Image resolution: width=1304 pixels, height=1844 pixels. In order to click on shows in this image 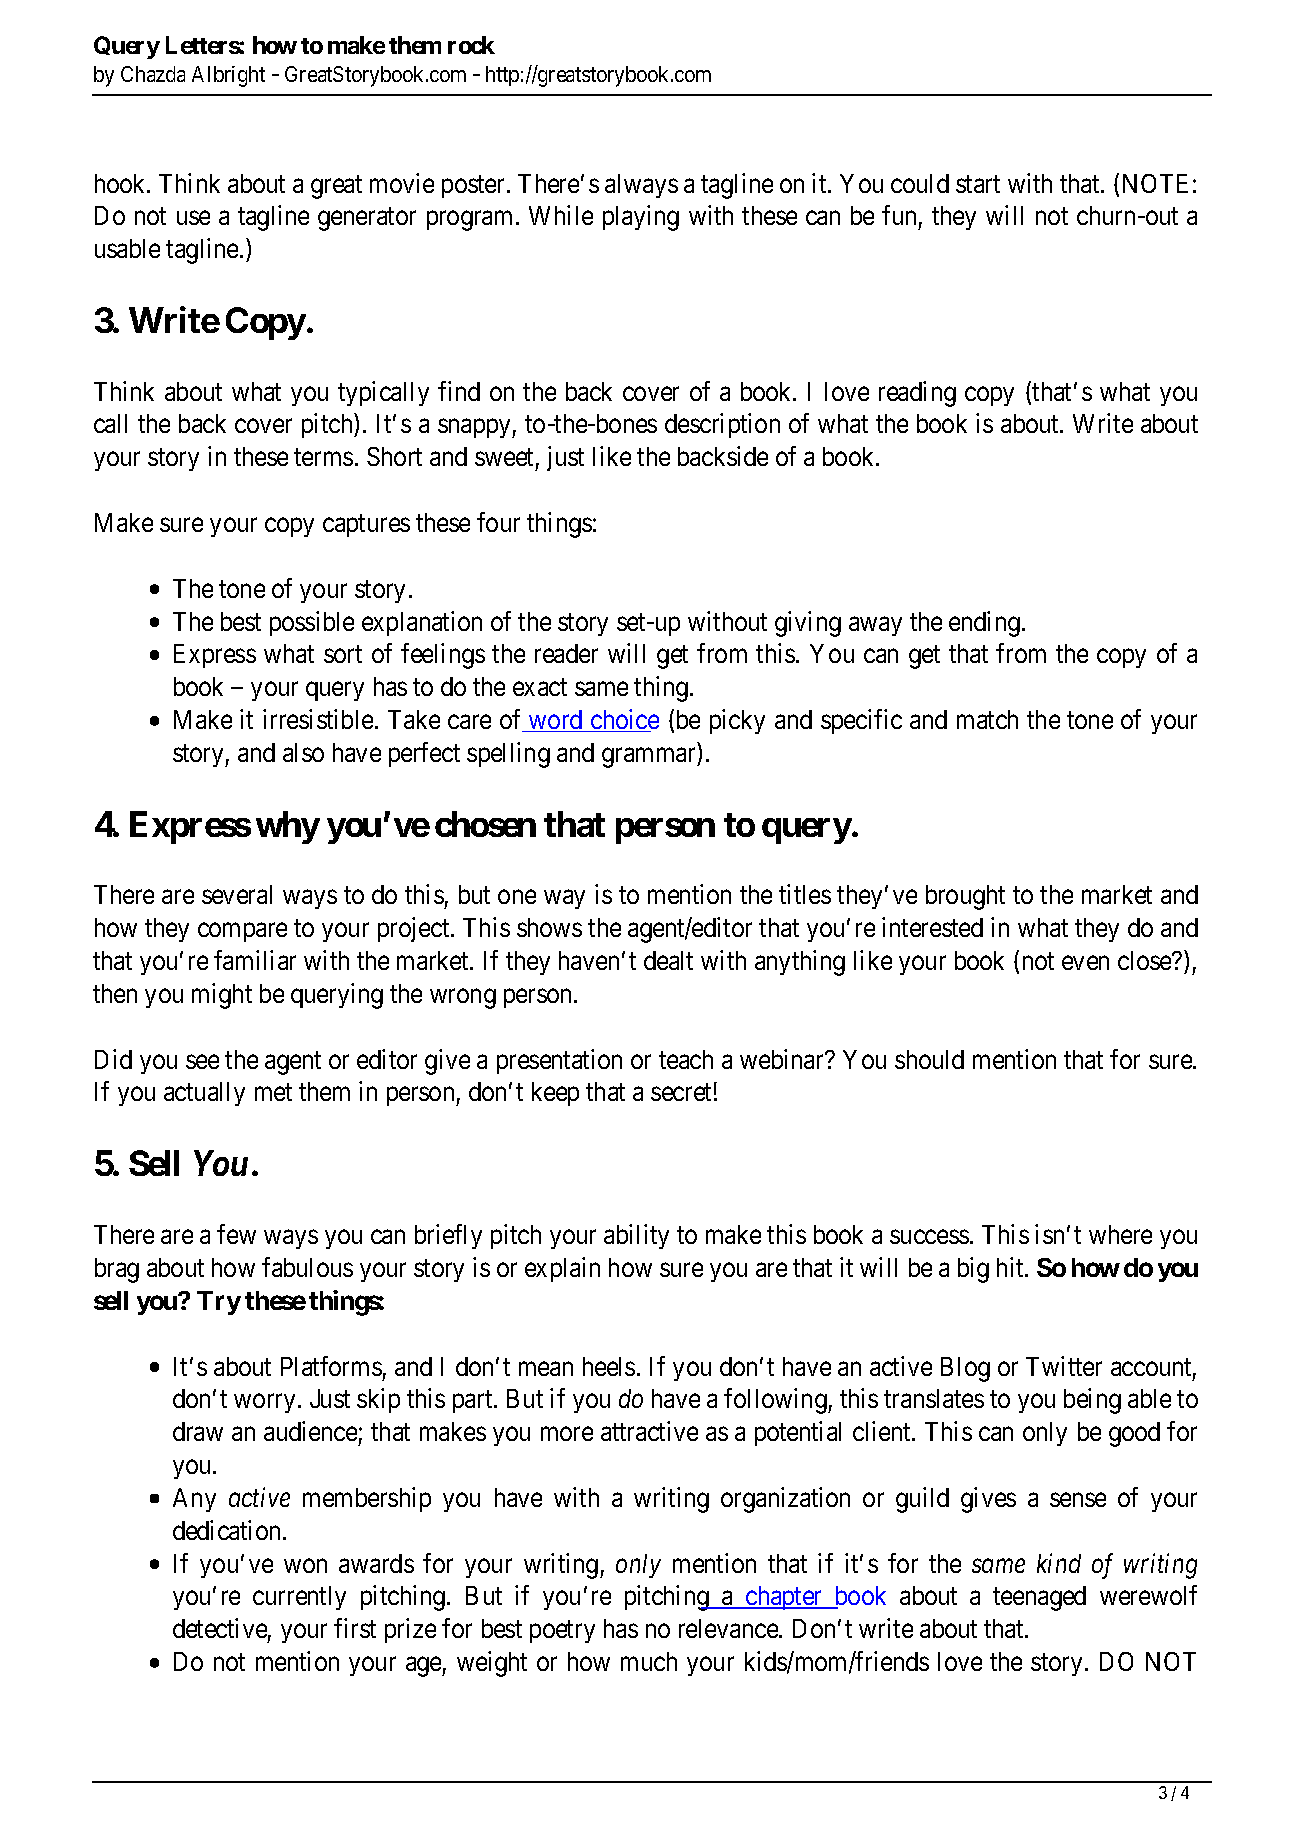, I will do `click(549, 927)`.
